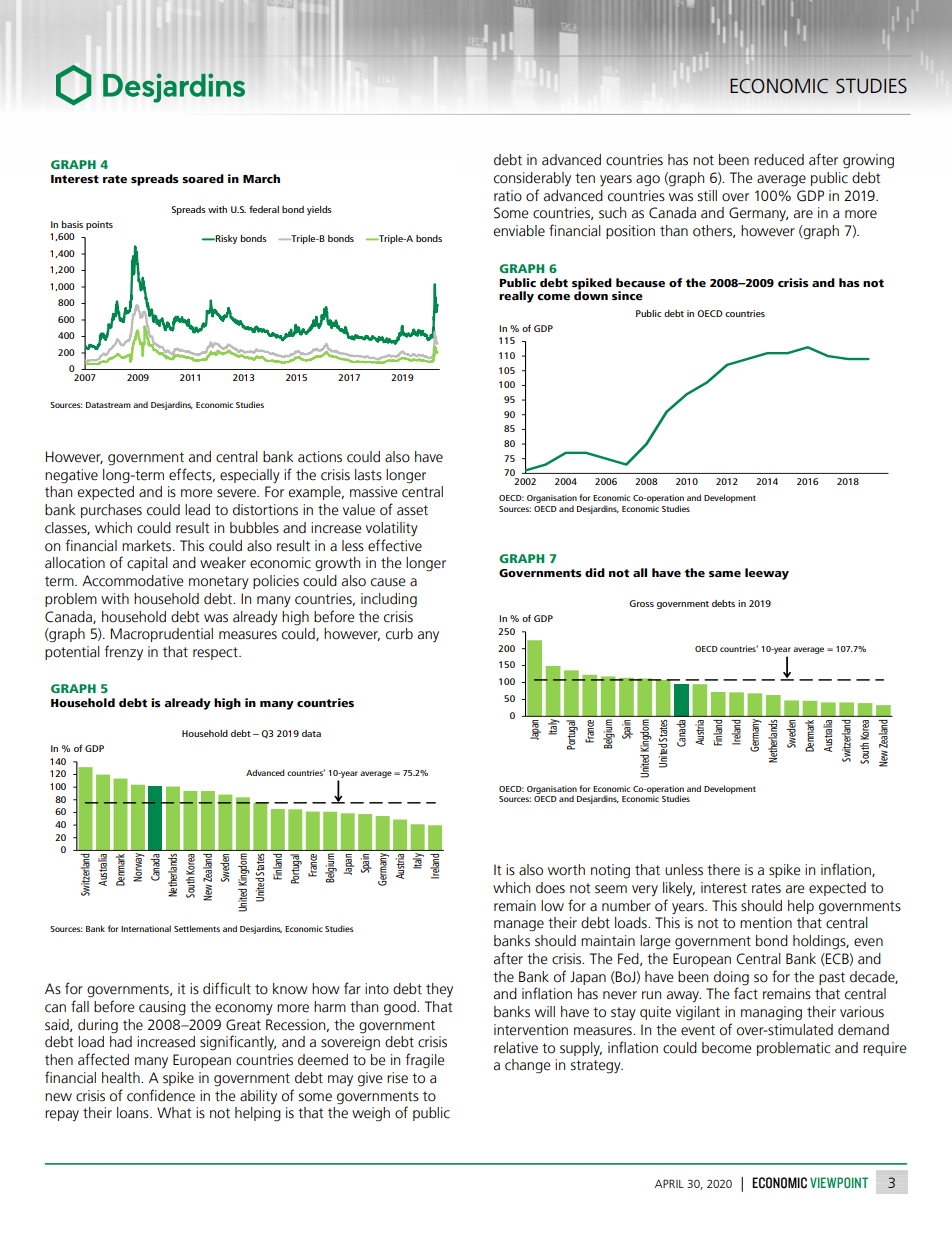 The height and width of the page is (1233, 952). I want to click on considerably, so click(532, 179).
